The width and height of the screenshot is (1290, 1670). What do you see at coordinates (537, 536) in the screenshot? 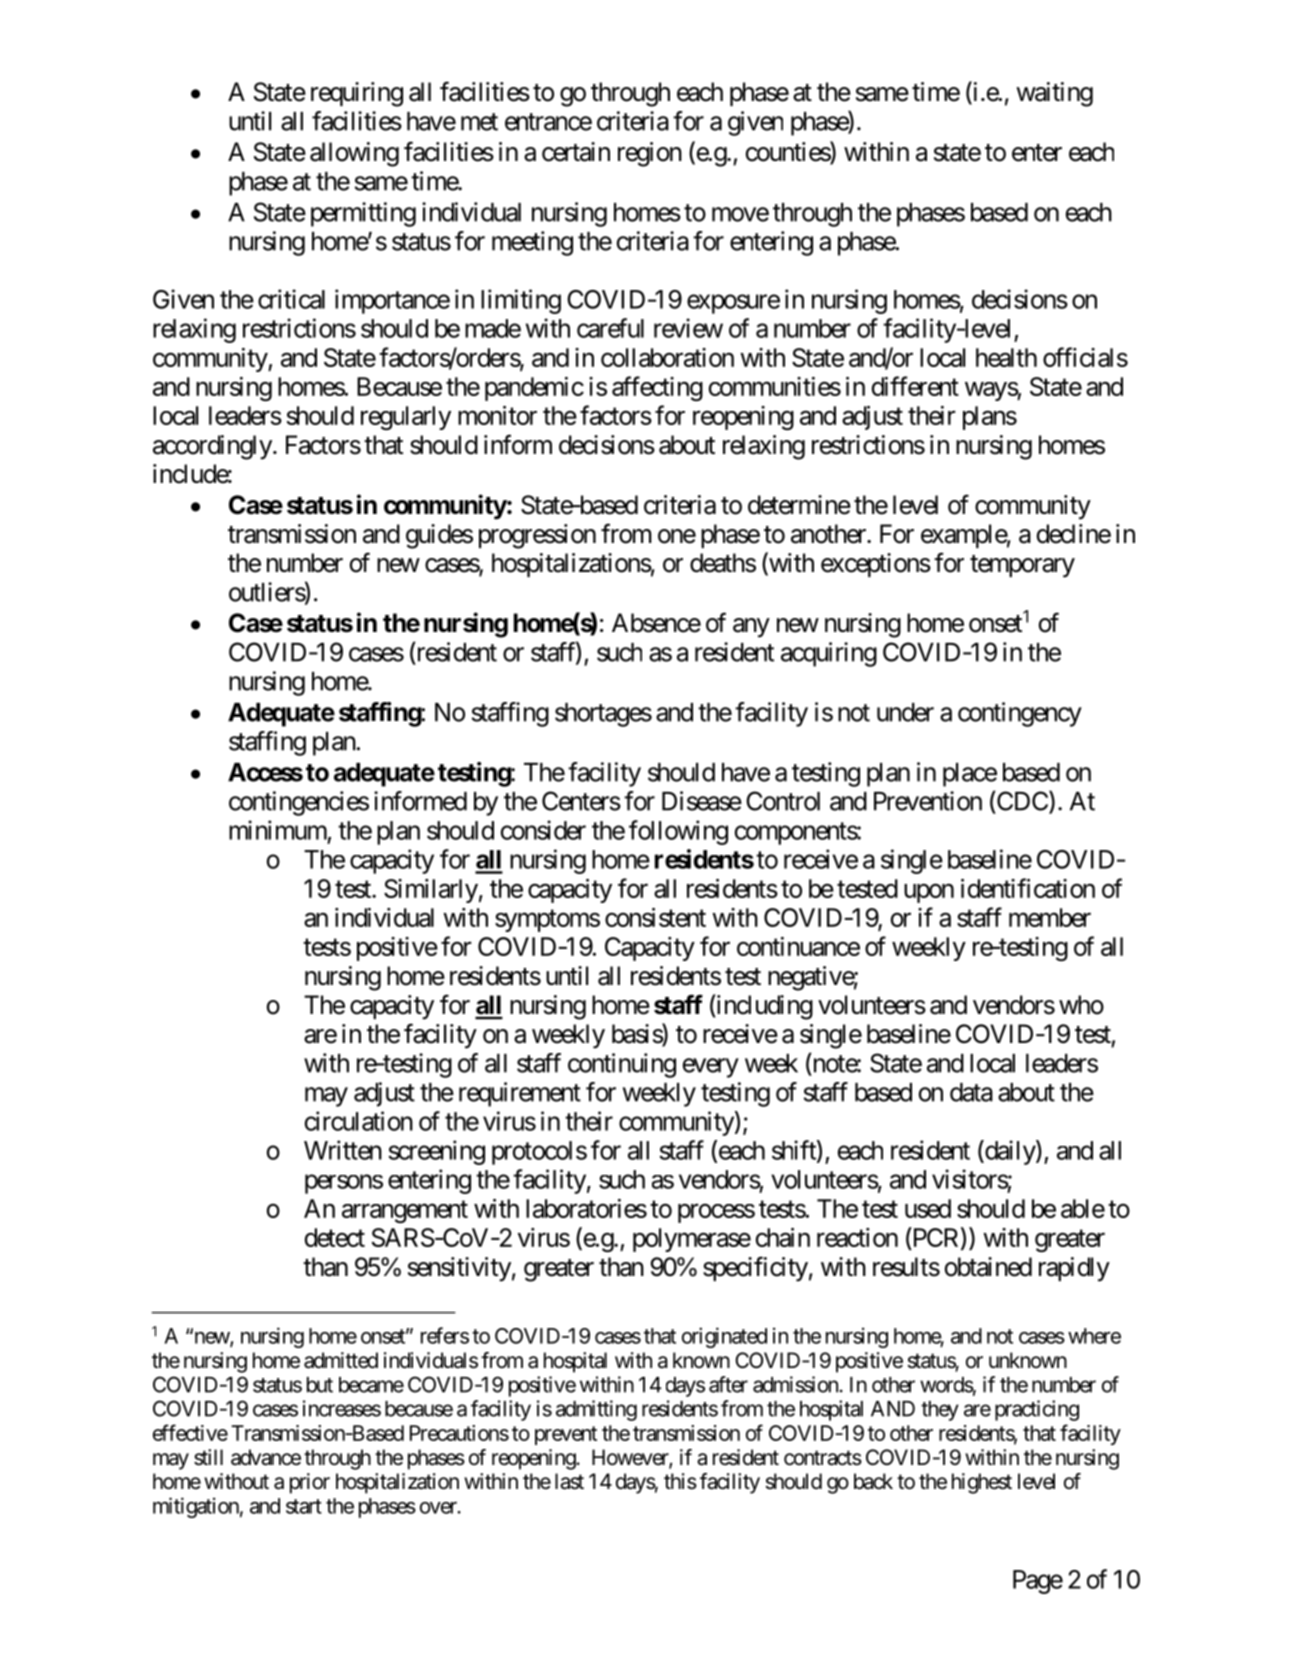
I see `progression` at bounding box center [537, 536].
